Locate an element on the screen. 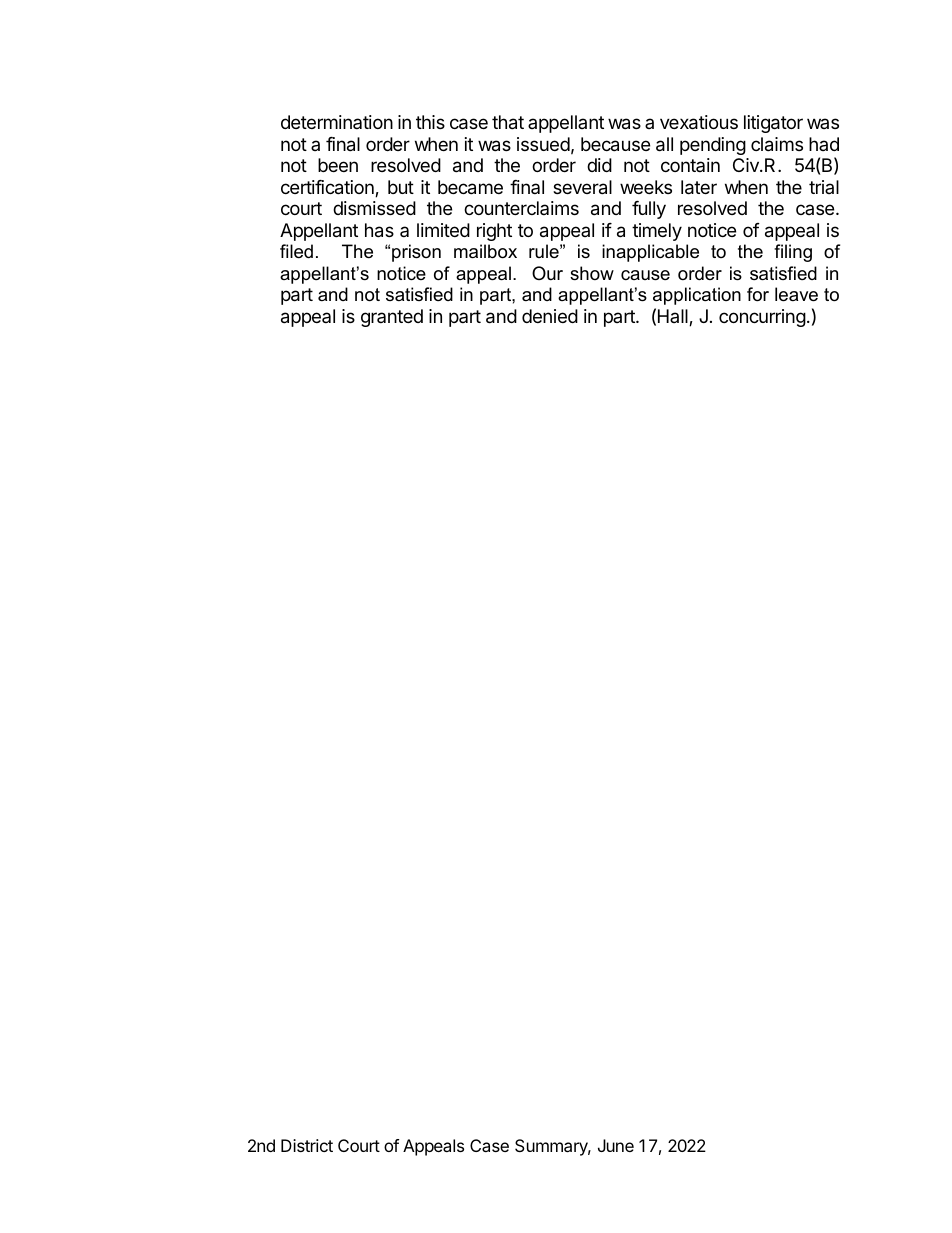 This screenshot has width=952, height=1233. been is located at coordinates (338, 165).
